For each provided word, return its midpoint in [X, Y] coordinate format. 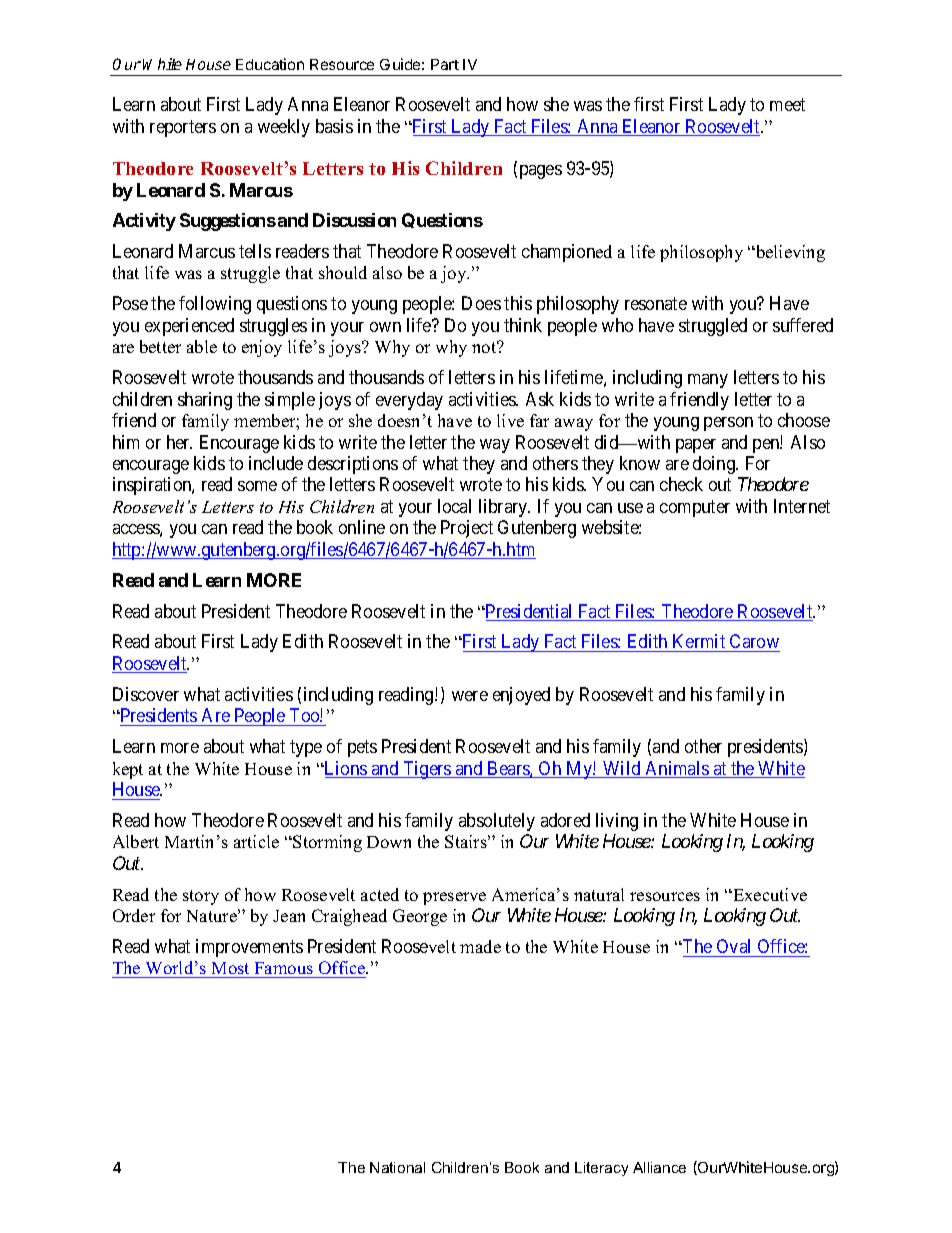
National [397, 1167]
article [256, 841]
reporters [183, 128]
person [728, 424]
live [510, 420]
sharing [205, 401]
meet [787, 104]
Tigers [427, 770]
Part [445, 64]
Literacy [601, 1169]
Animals [676, 769]
